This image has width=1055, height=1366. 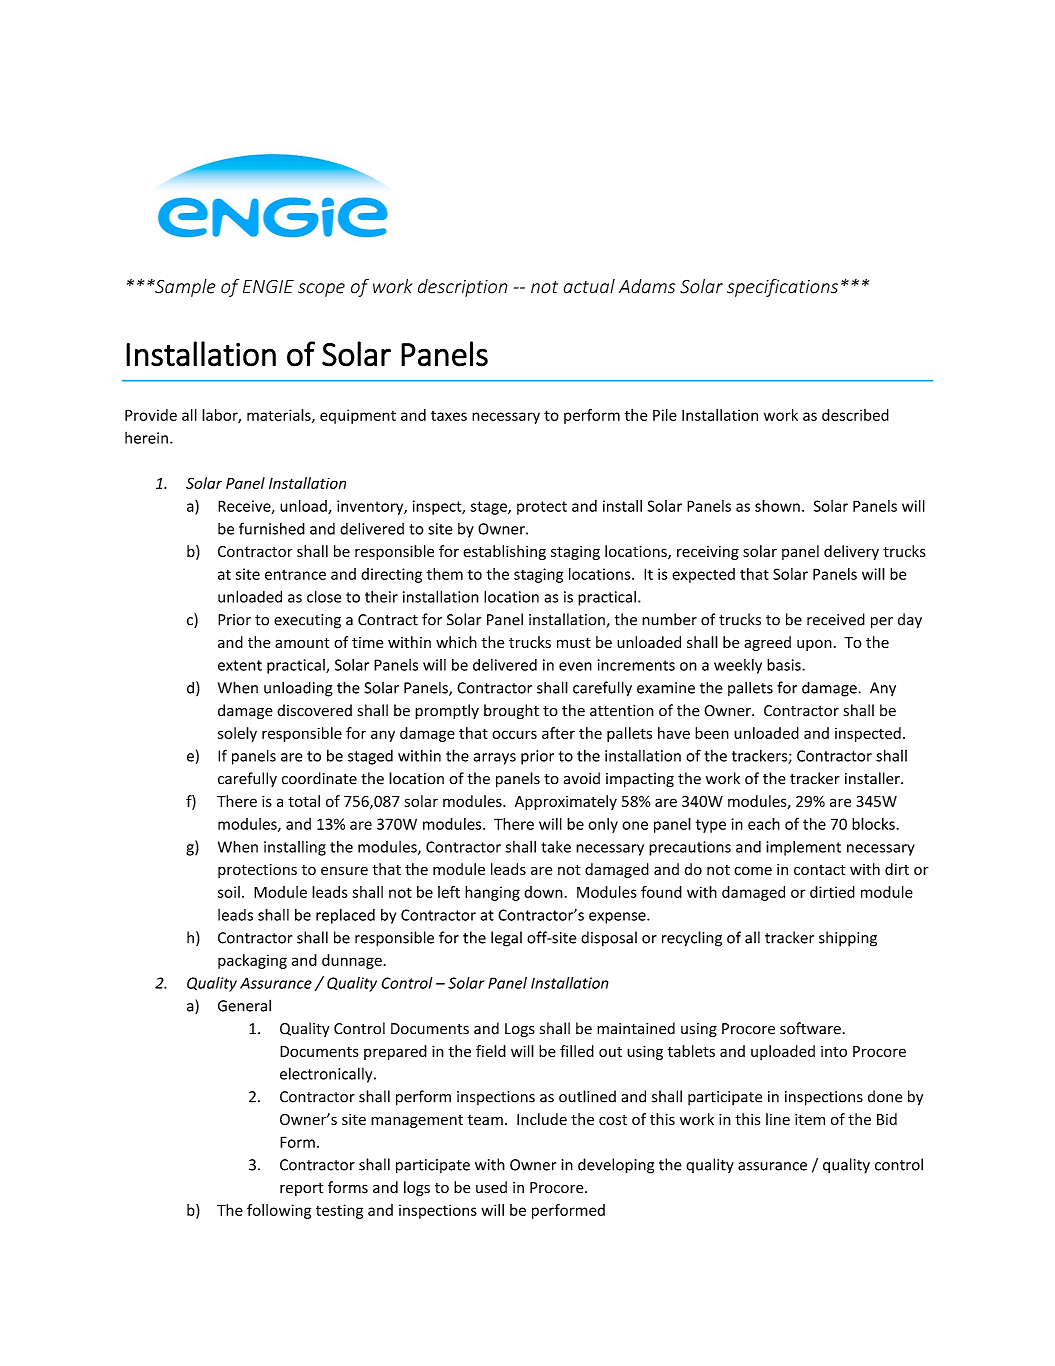 What do you see at coordinates (237, 734) in the image?
I see `solely` at bounding box center [237, 734].
